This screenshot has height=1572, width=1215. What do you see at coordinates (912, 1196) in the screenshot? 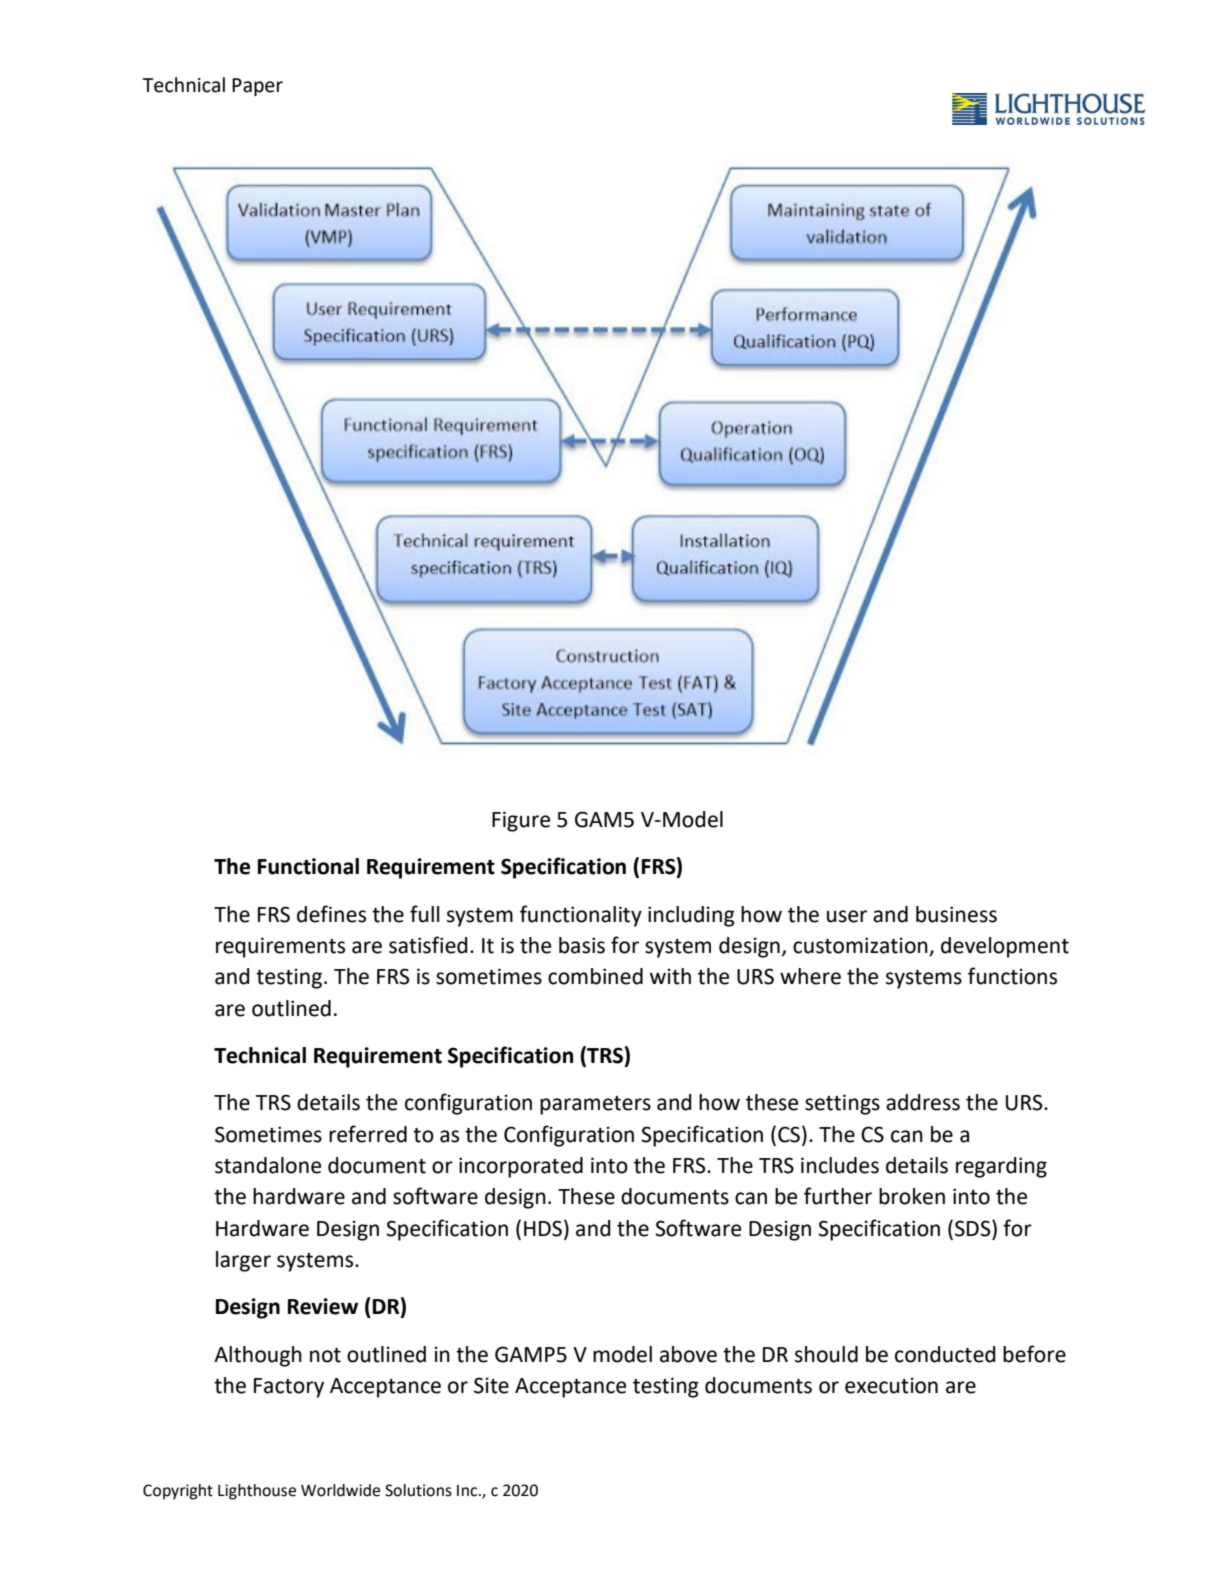
I see `broken` at bounding box center [912, 1196].
